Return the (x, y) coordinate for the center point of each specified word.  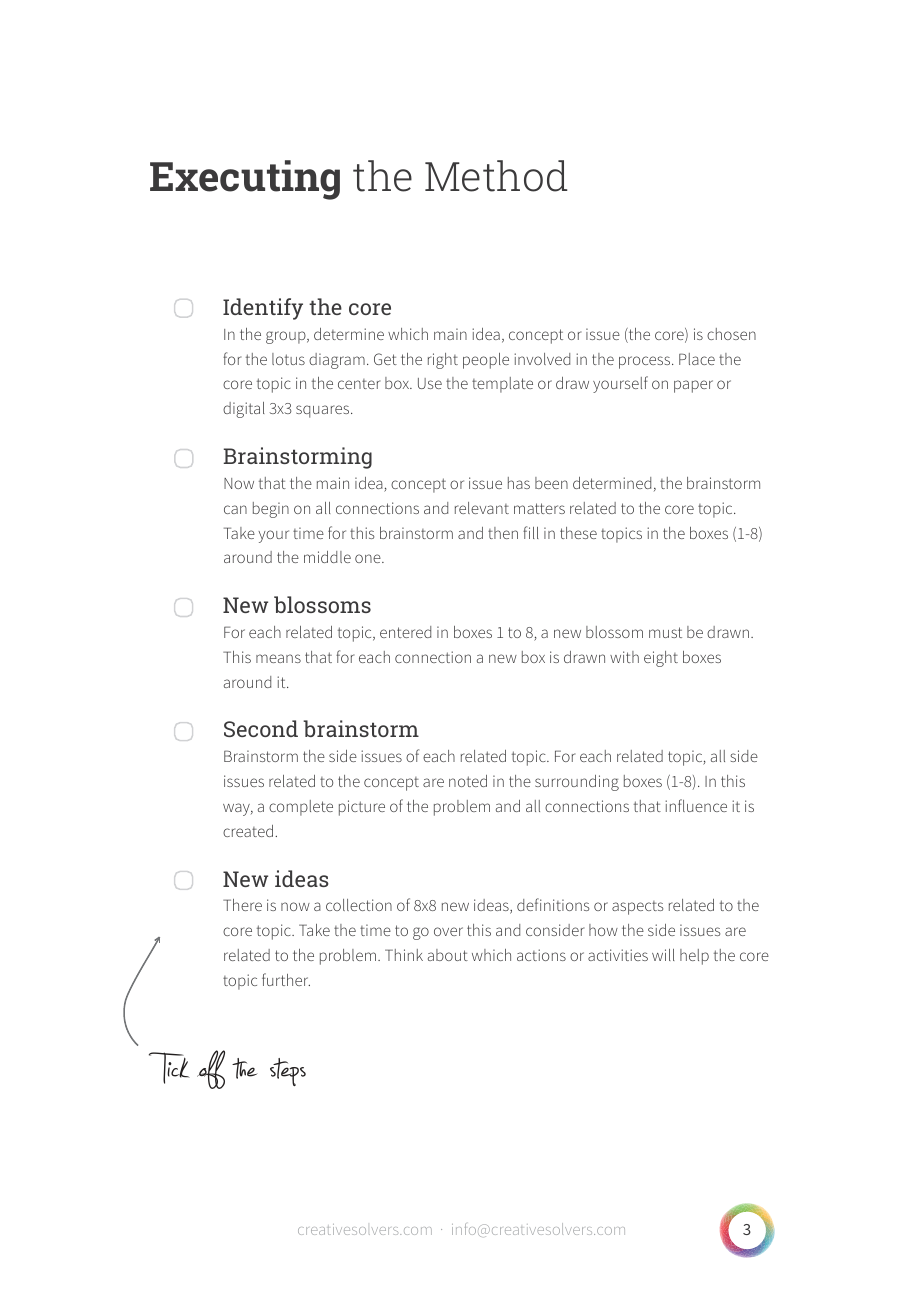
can (235, 509)
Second (261, 728)
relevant (482, 508)
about (448, 955)
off (211, 1069)
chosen (731, 334)
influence (696, 805)
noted (468, 781)
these (578, 533)
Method (496, 176)
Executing (245, 180)
